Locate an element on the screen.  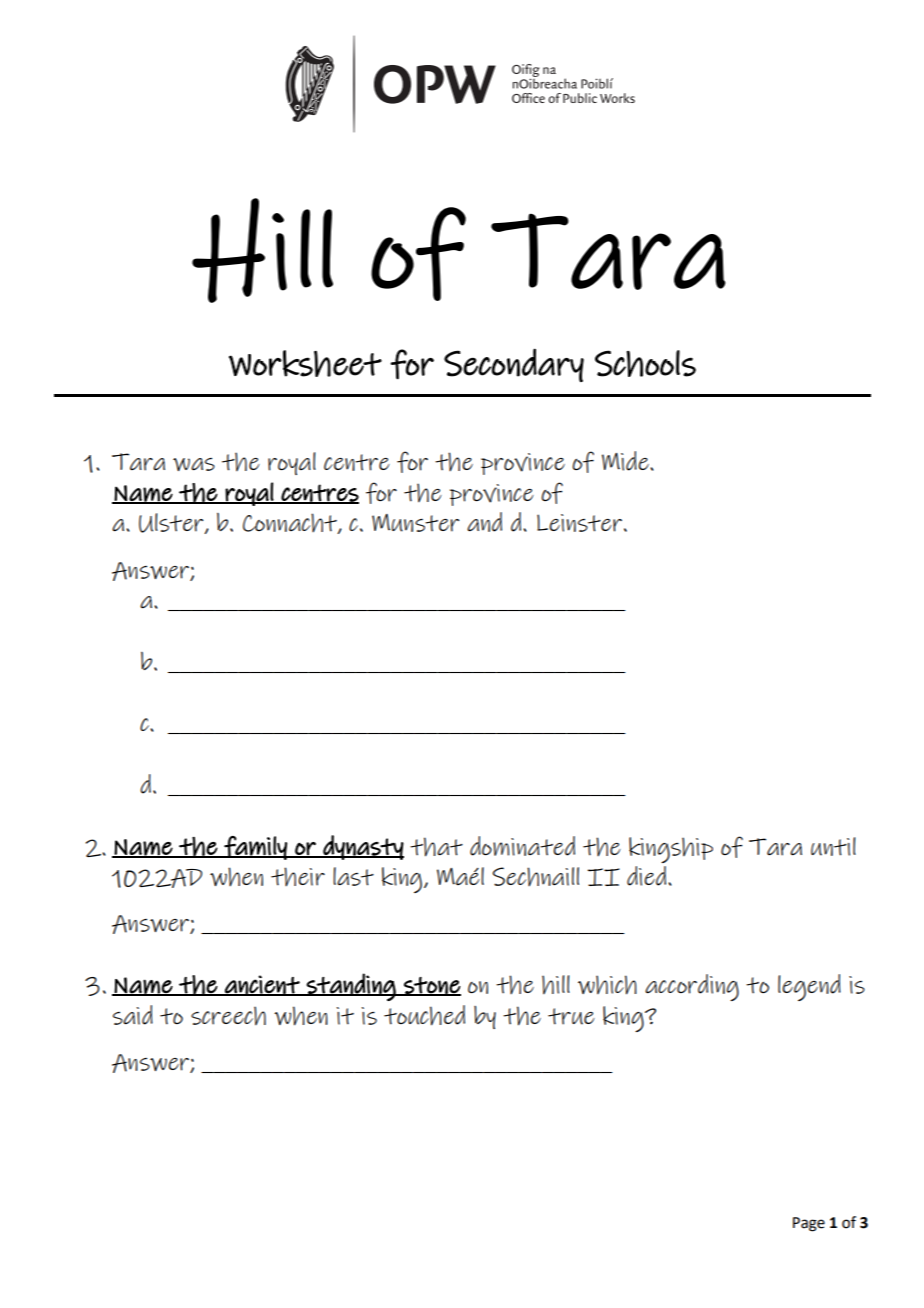
Worksheet is located at coordinates (305, 363).
